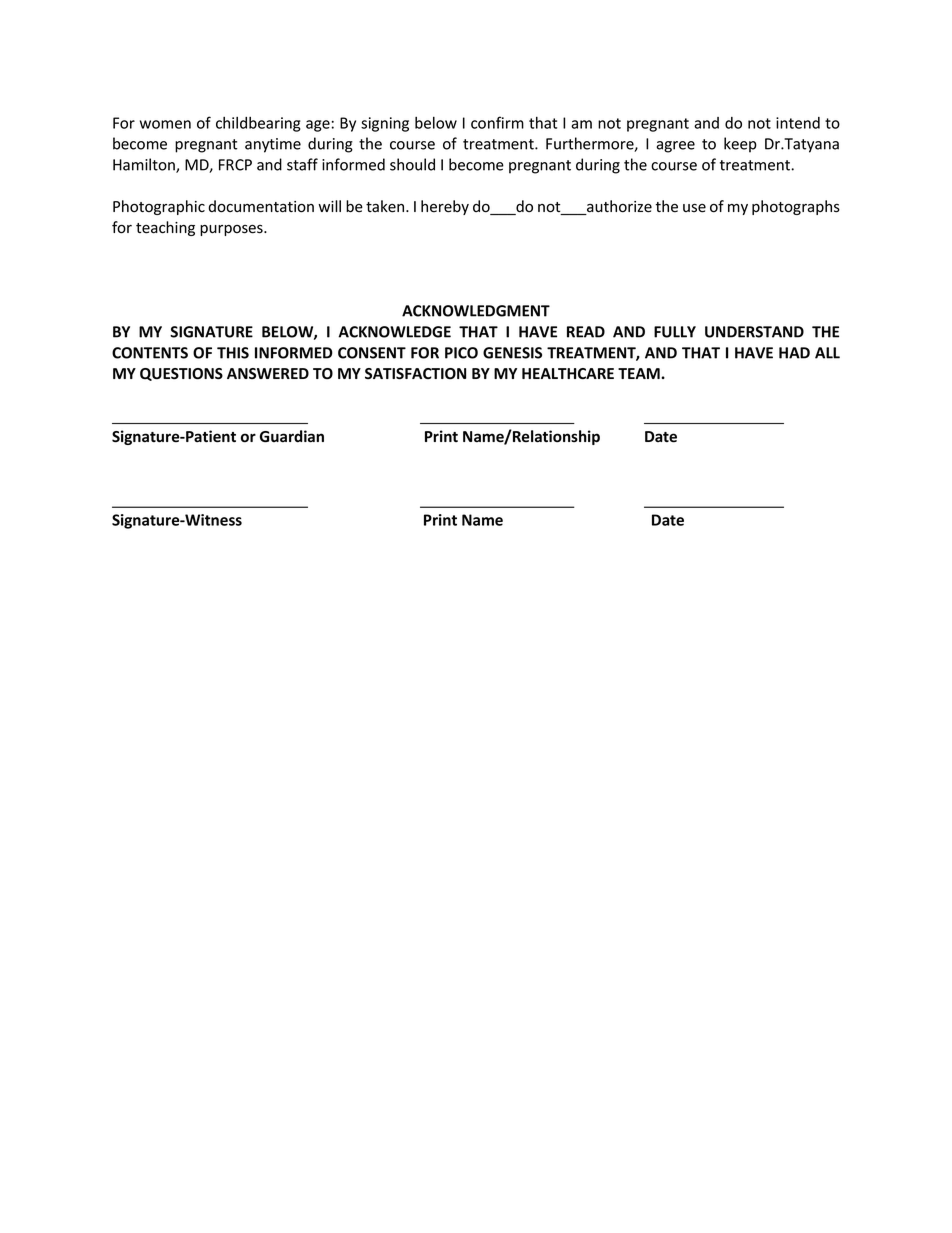 This screenshot has width=952, height=1233. What do you see at coordinates (461, 353) in the screenshot?
I see `PICO` at bounding box center [461, 353].
